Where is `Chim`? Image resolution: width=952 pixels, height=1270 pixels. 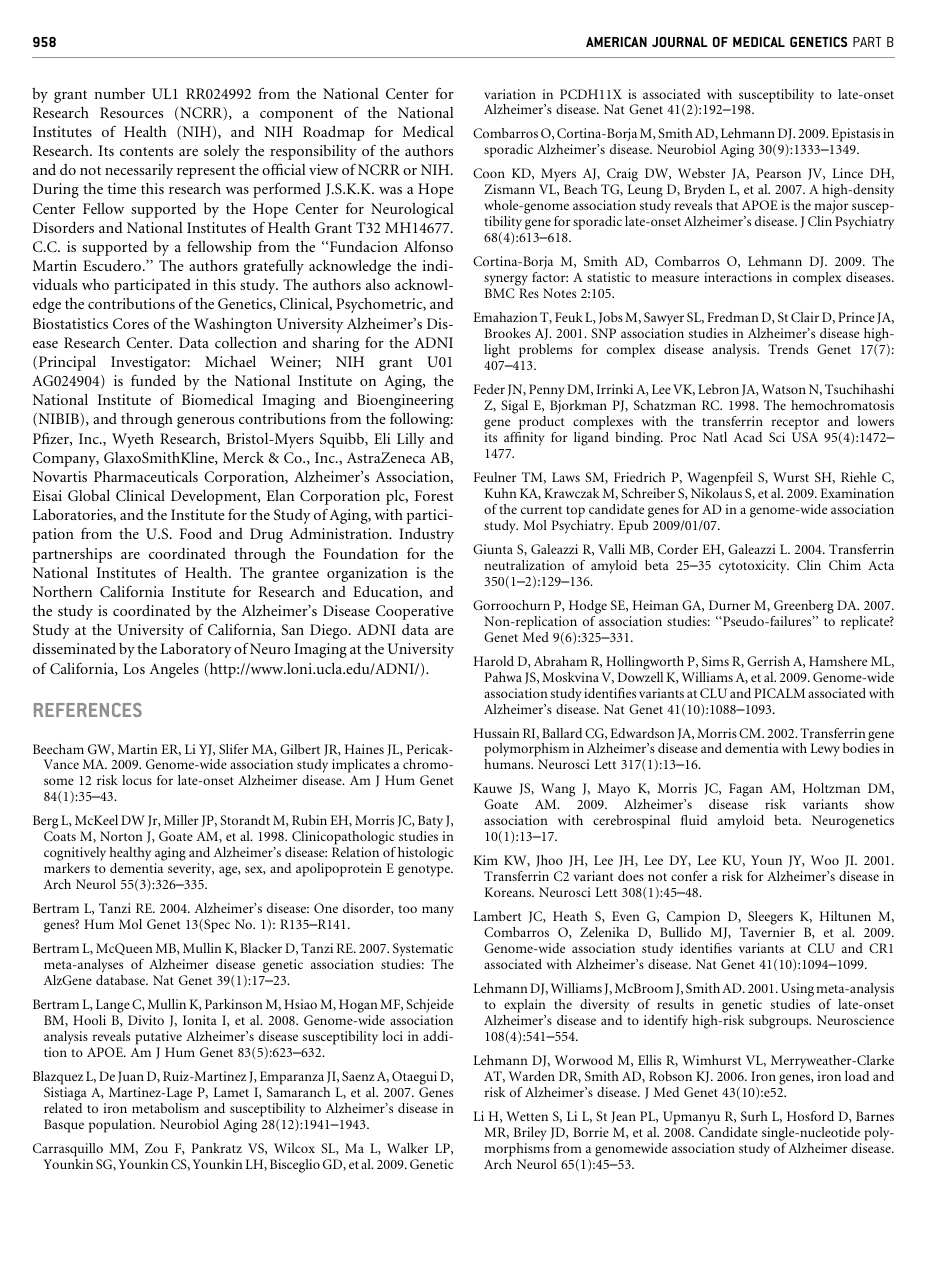 Chim is located at coordinates (845, 565).
